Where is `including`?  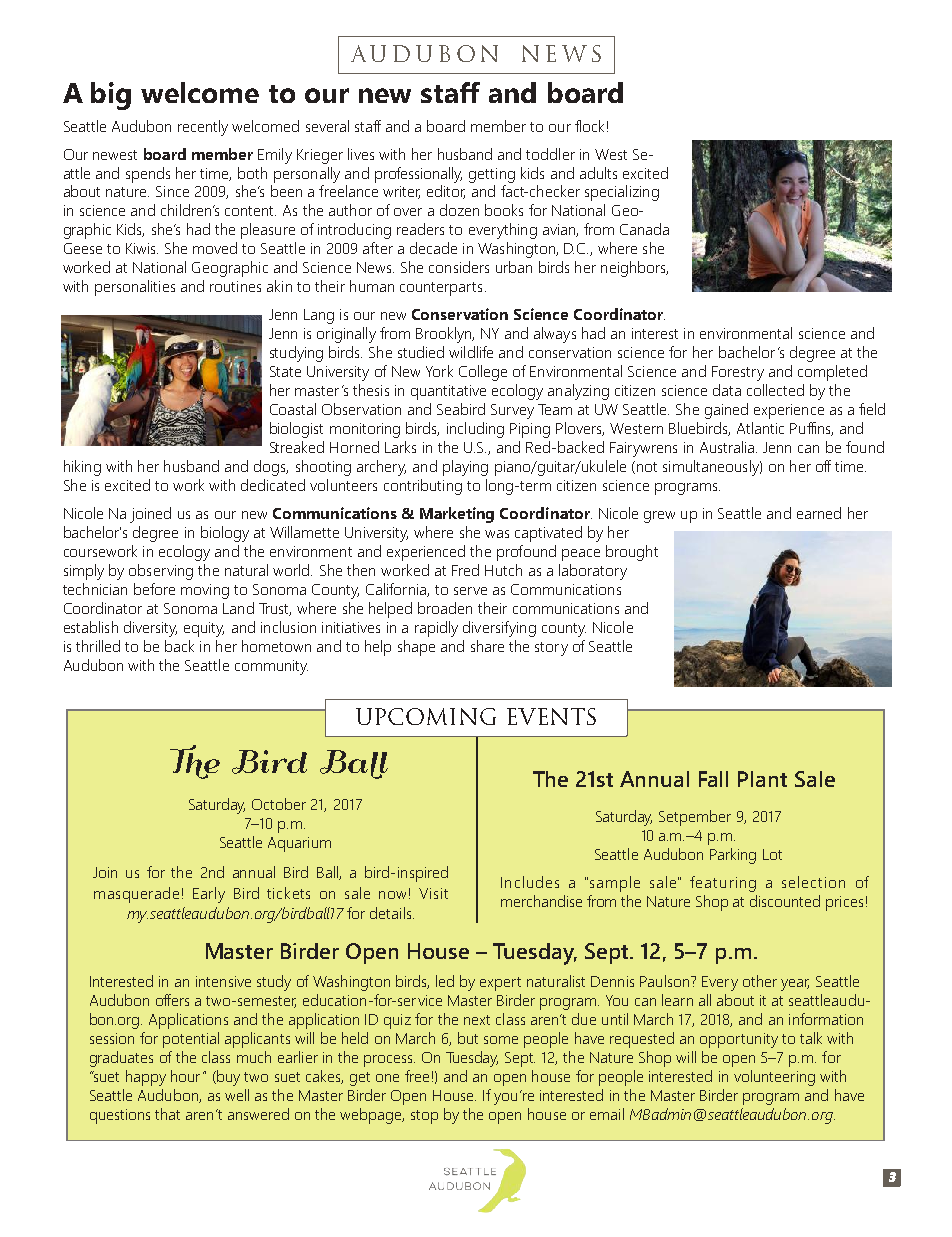
including is located at coordinates (475, 430).
